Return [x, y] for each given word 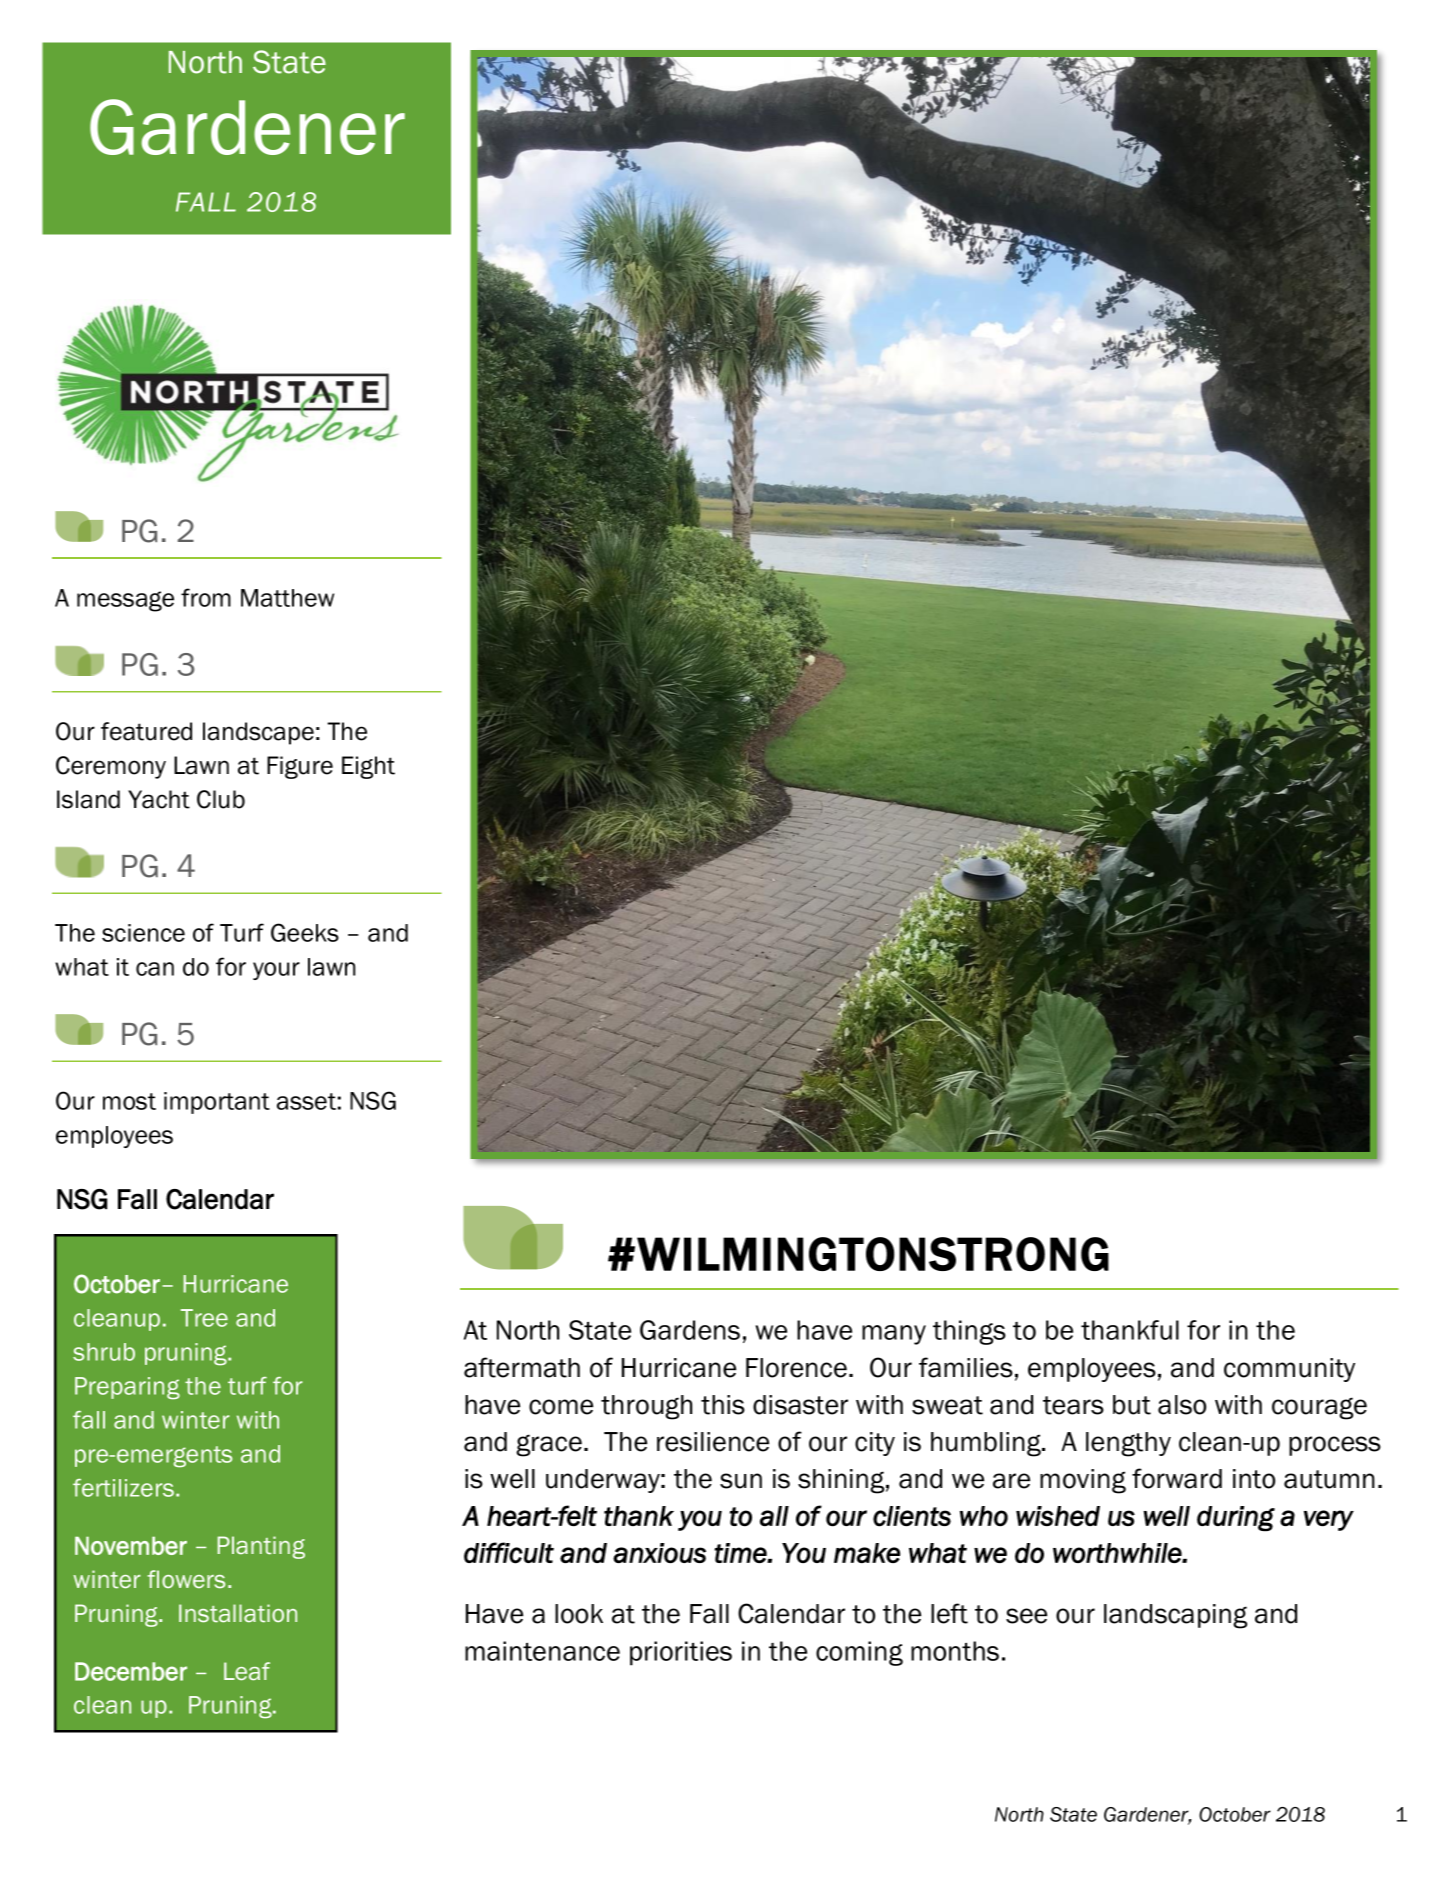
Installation [238, 1613]
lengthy [1128, 1444]
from [206, 597]
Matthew [287, 598]
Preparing [127, 1388]
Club [221, 799]
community [1289, 1370]
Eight [368, 767]
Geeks [305, 932]
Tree [204, 1318]
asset [306, 1101]
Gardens [690, 1330]
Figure [300, 767]
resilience [713, 1442]
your [276, 971]
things [969, 1332]
